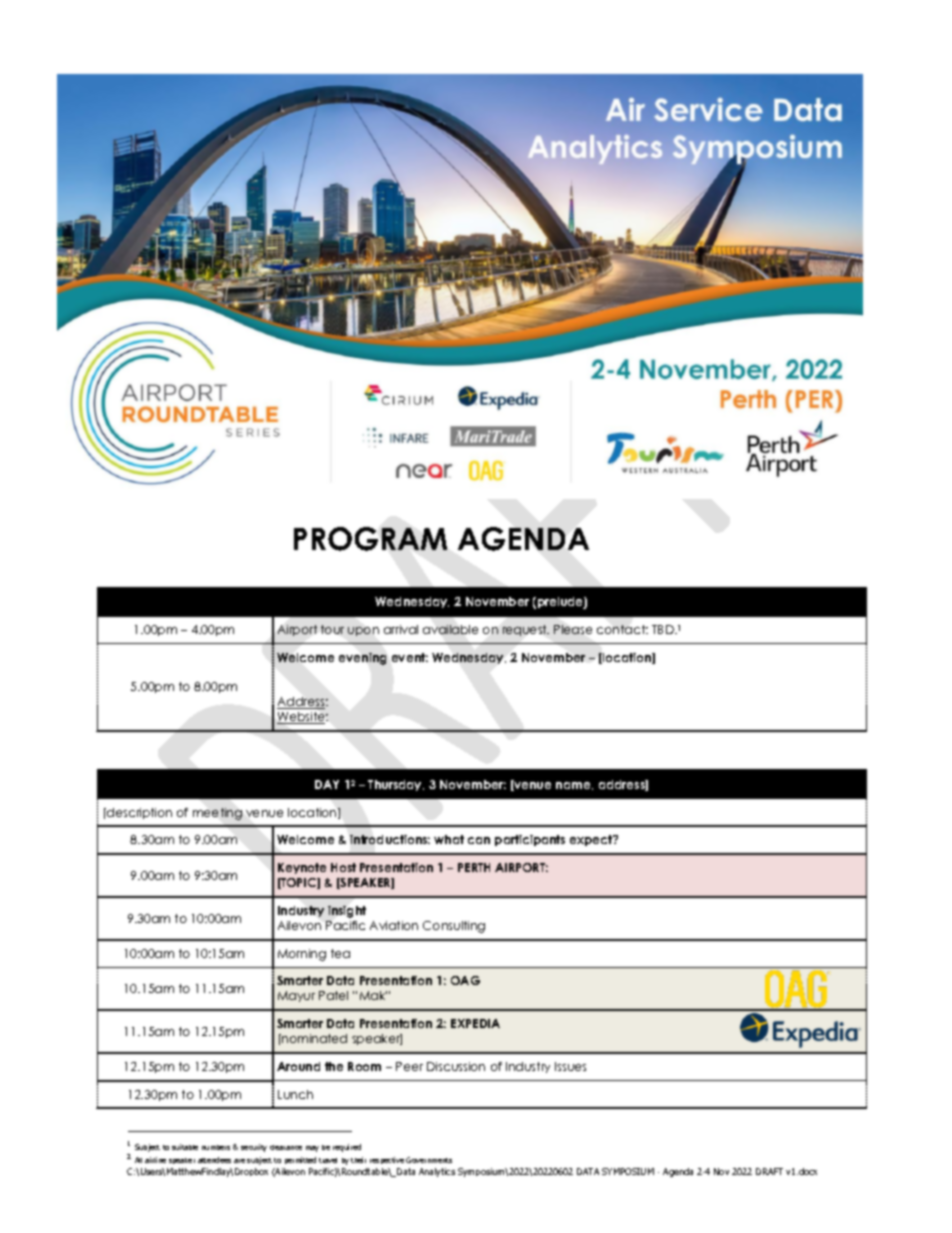  Describe the element at coordinates (370, 539) in the image. I see `PROGRAM` at that location.
